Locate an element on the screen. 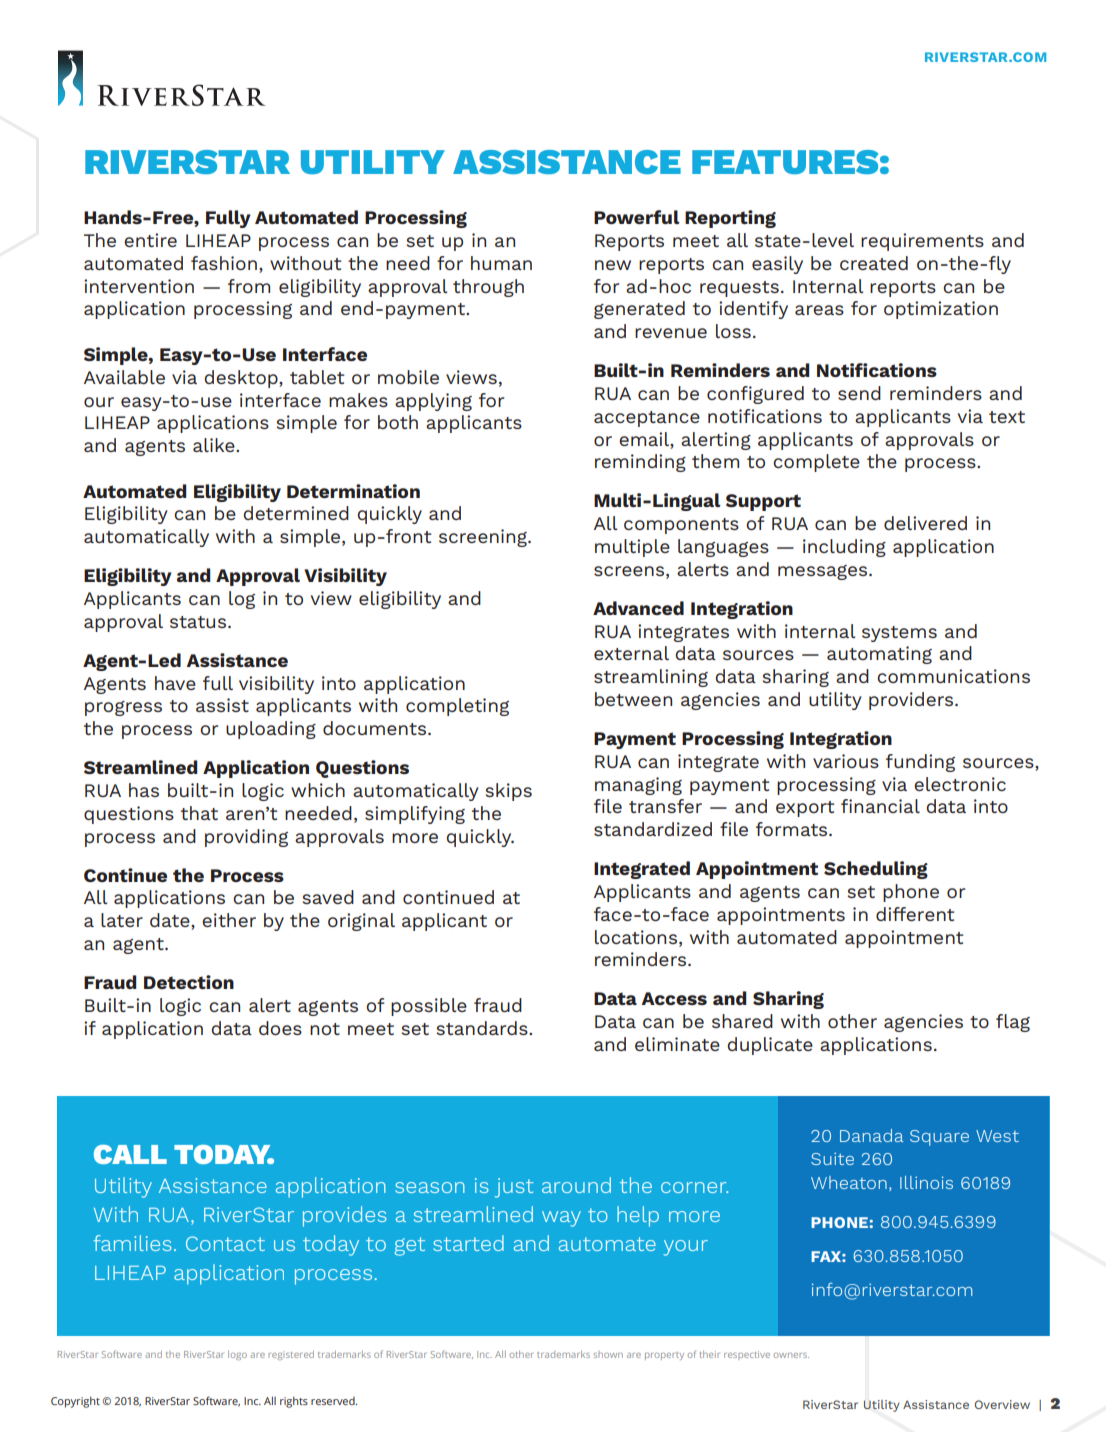 The height and width of the screenshot is (1432, 1106). owners is located at coordinates (791, 1355).
